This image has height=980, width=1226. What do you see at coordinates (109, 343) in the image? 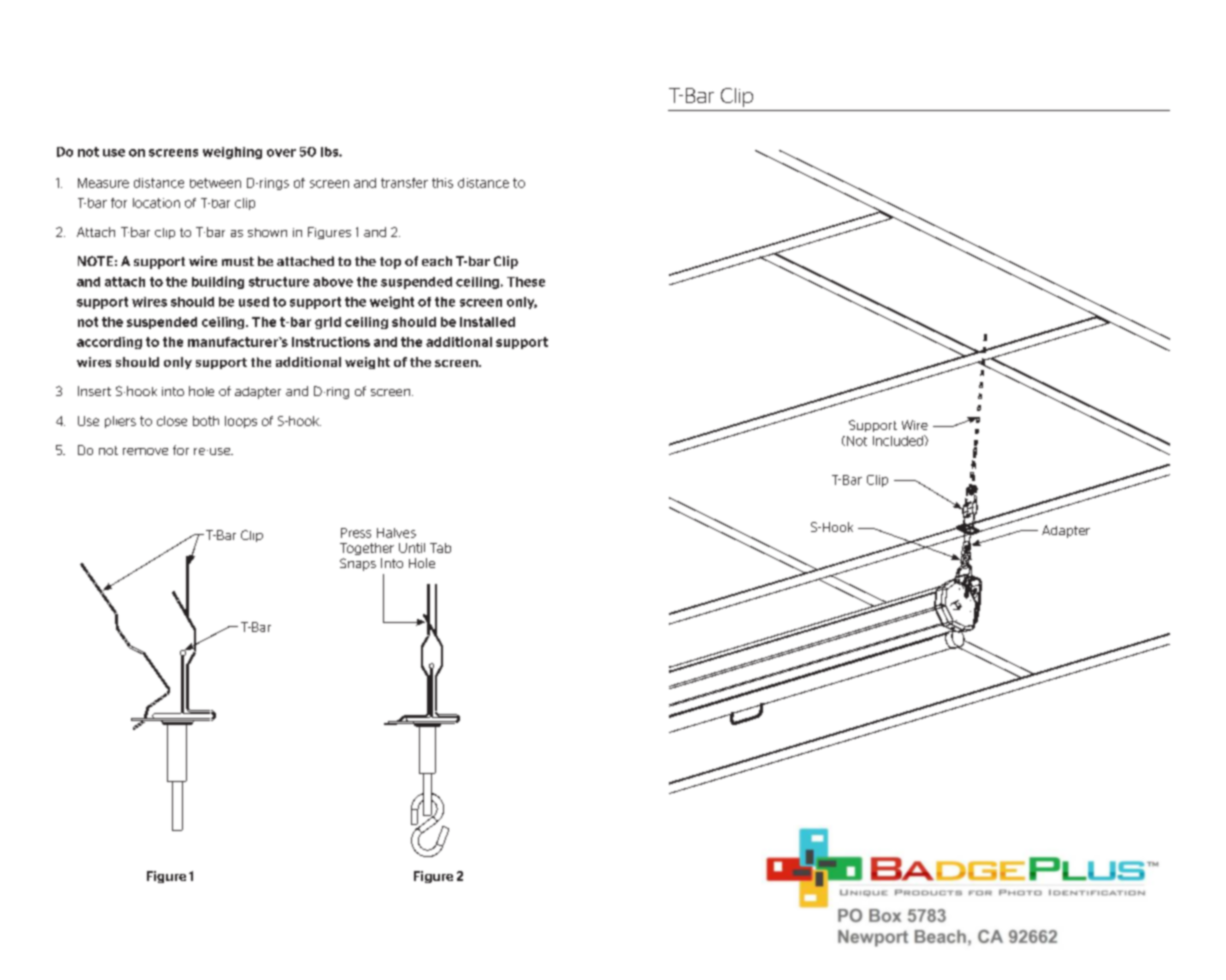
I see `according` at bounding box center [109, 343].
